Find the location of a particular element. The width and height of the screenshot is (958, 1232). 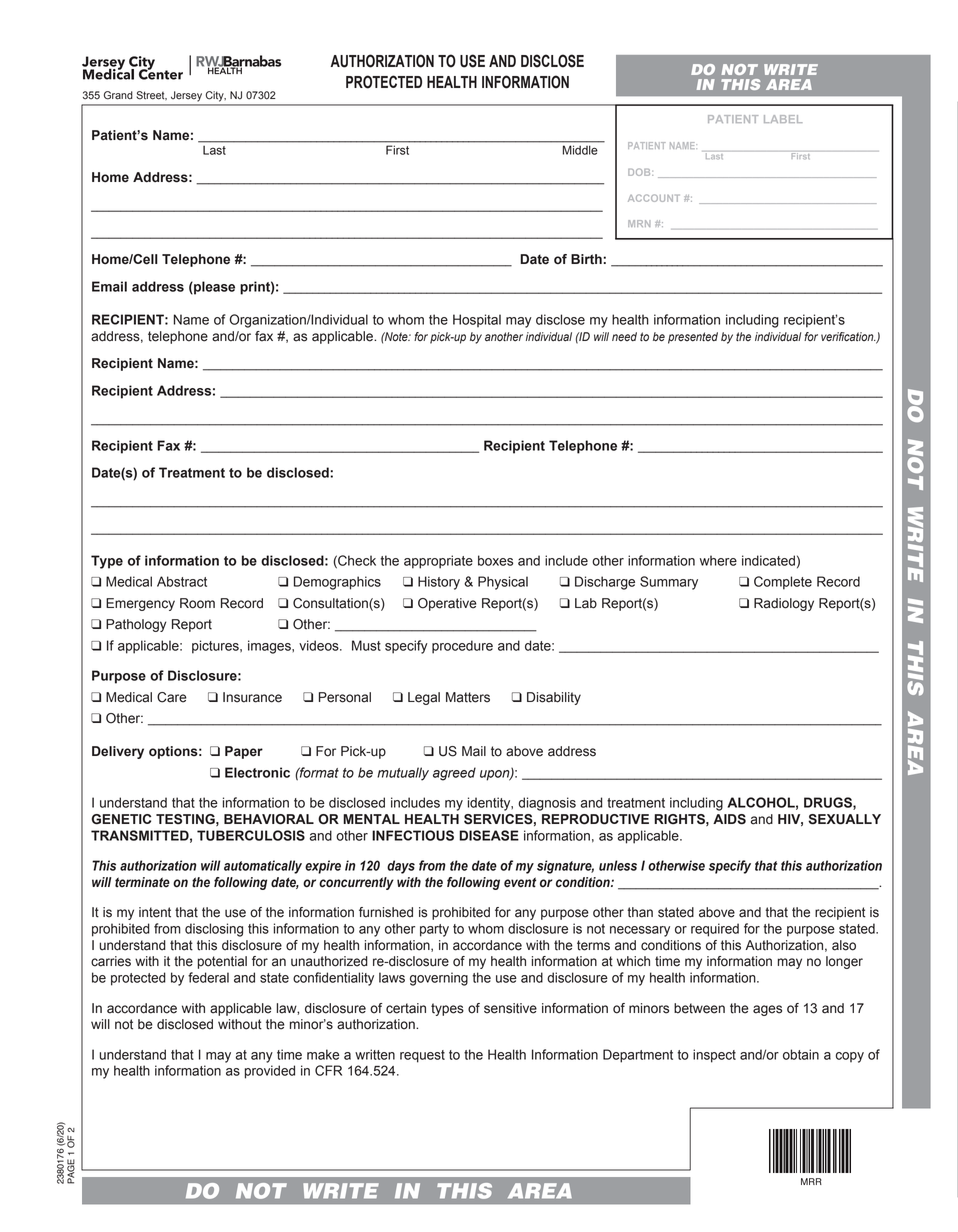

provided is located at coordinates (270, 1072).
